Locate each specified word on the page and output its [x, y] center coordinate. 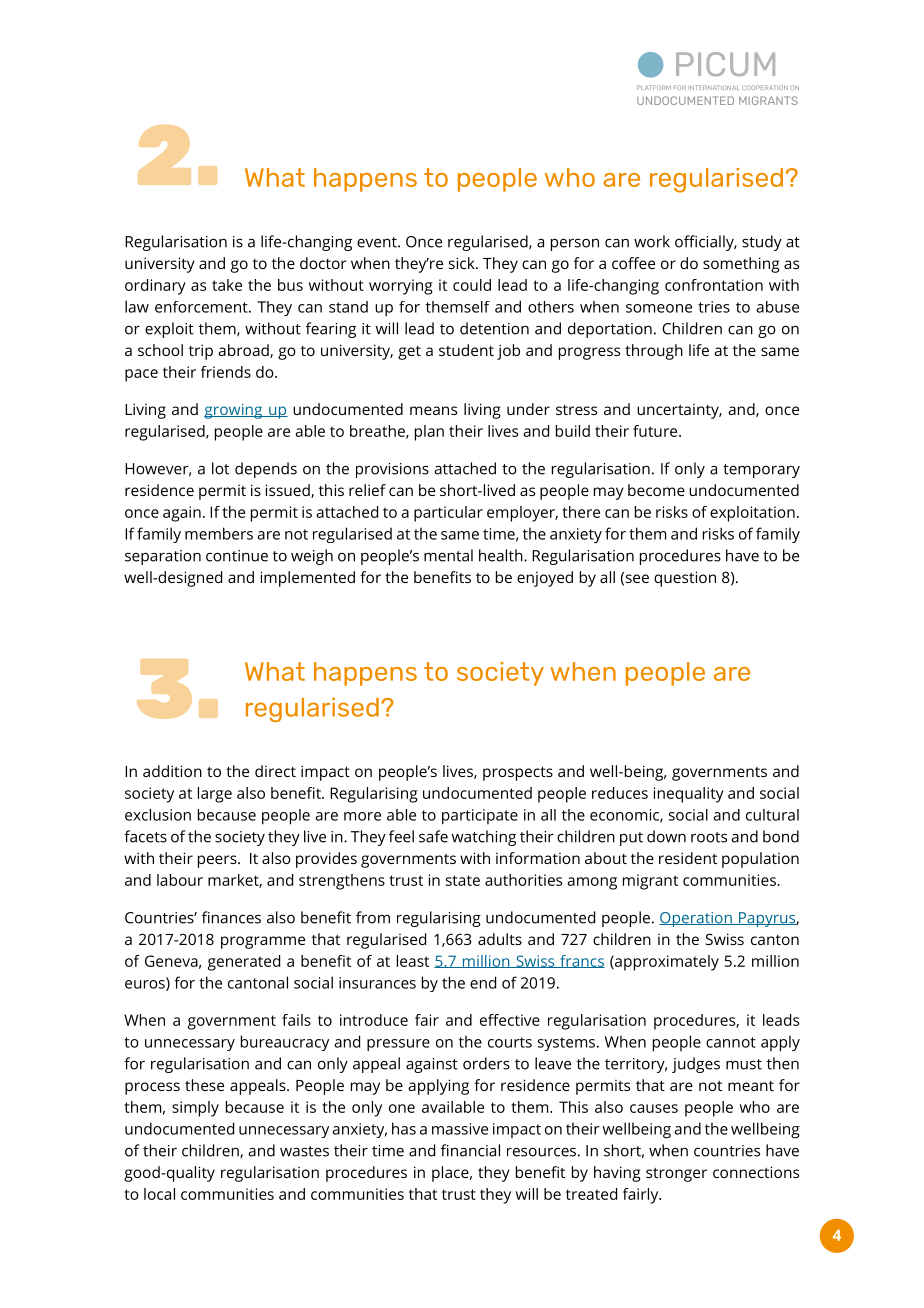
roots [709, 837]
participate [480, 817]
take [227, 285]
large [215, 795]
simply [195, 1109]
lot [220, 468]
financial [470, 1150]
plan [429, 433]
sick [463, 263]
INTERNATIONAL [714, 87]
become [656, 490]
